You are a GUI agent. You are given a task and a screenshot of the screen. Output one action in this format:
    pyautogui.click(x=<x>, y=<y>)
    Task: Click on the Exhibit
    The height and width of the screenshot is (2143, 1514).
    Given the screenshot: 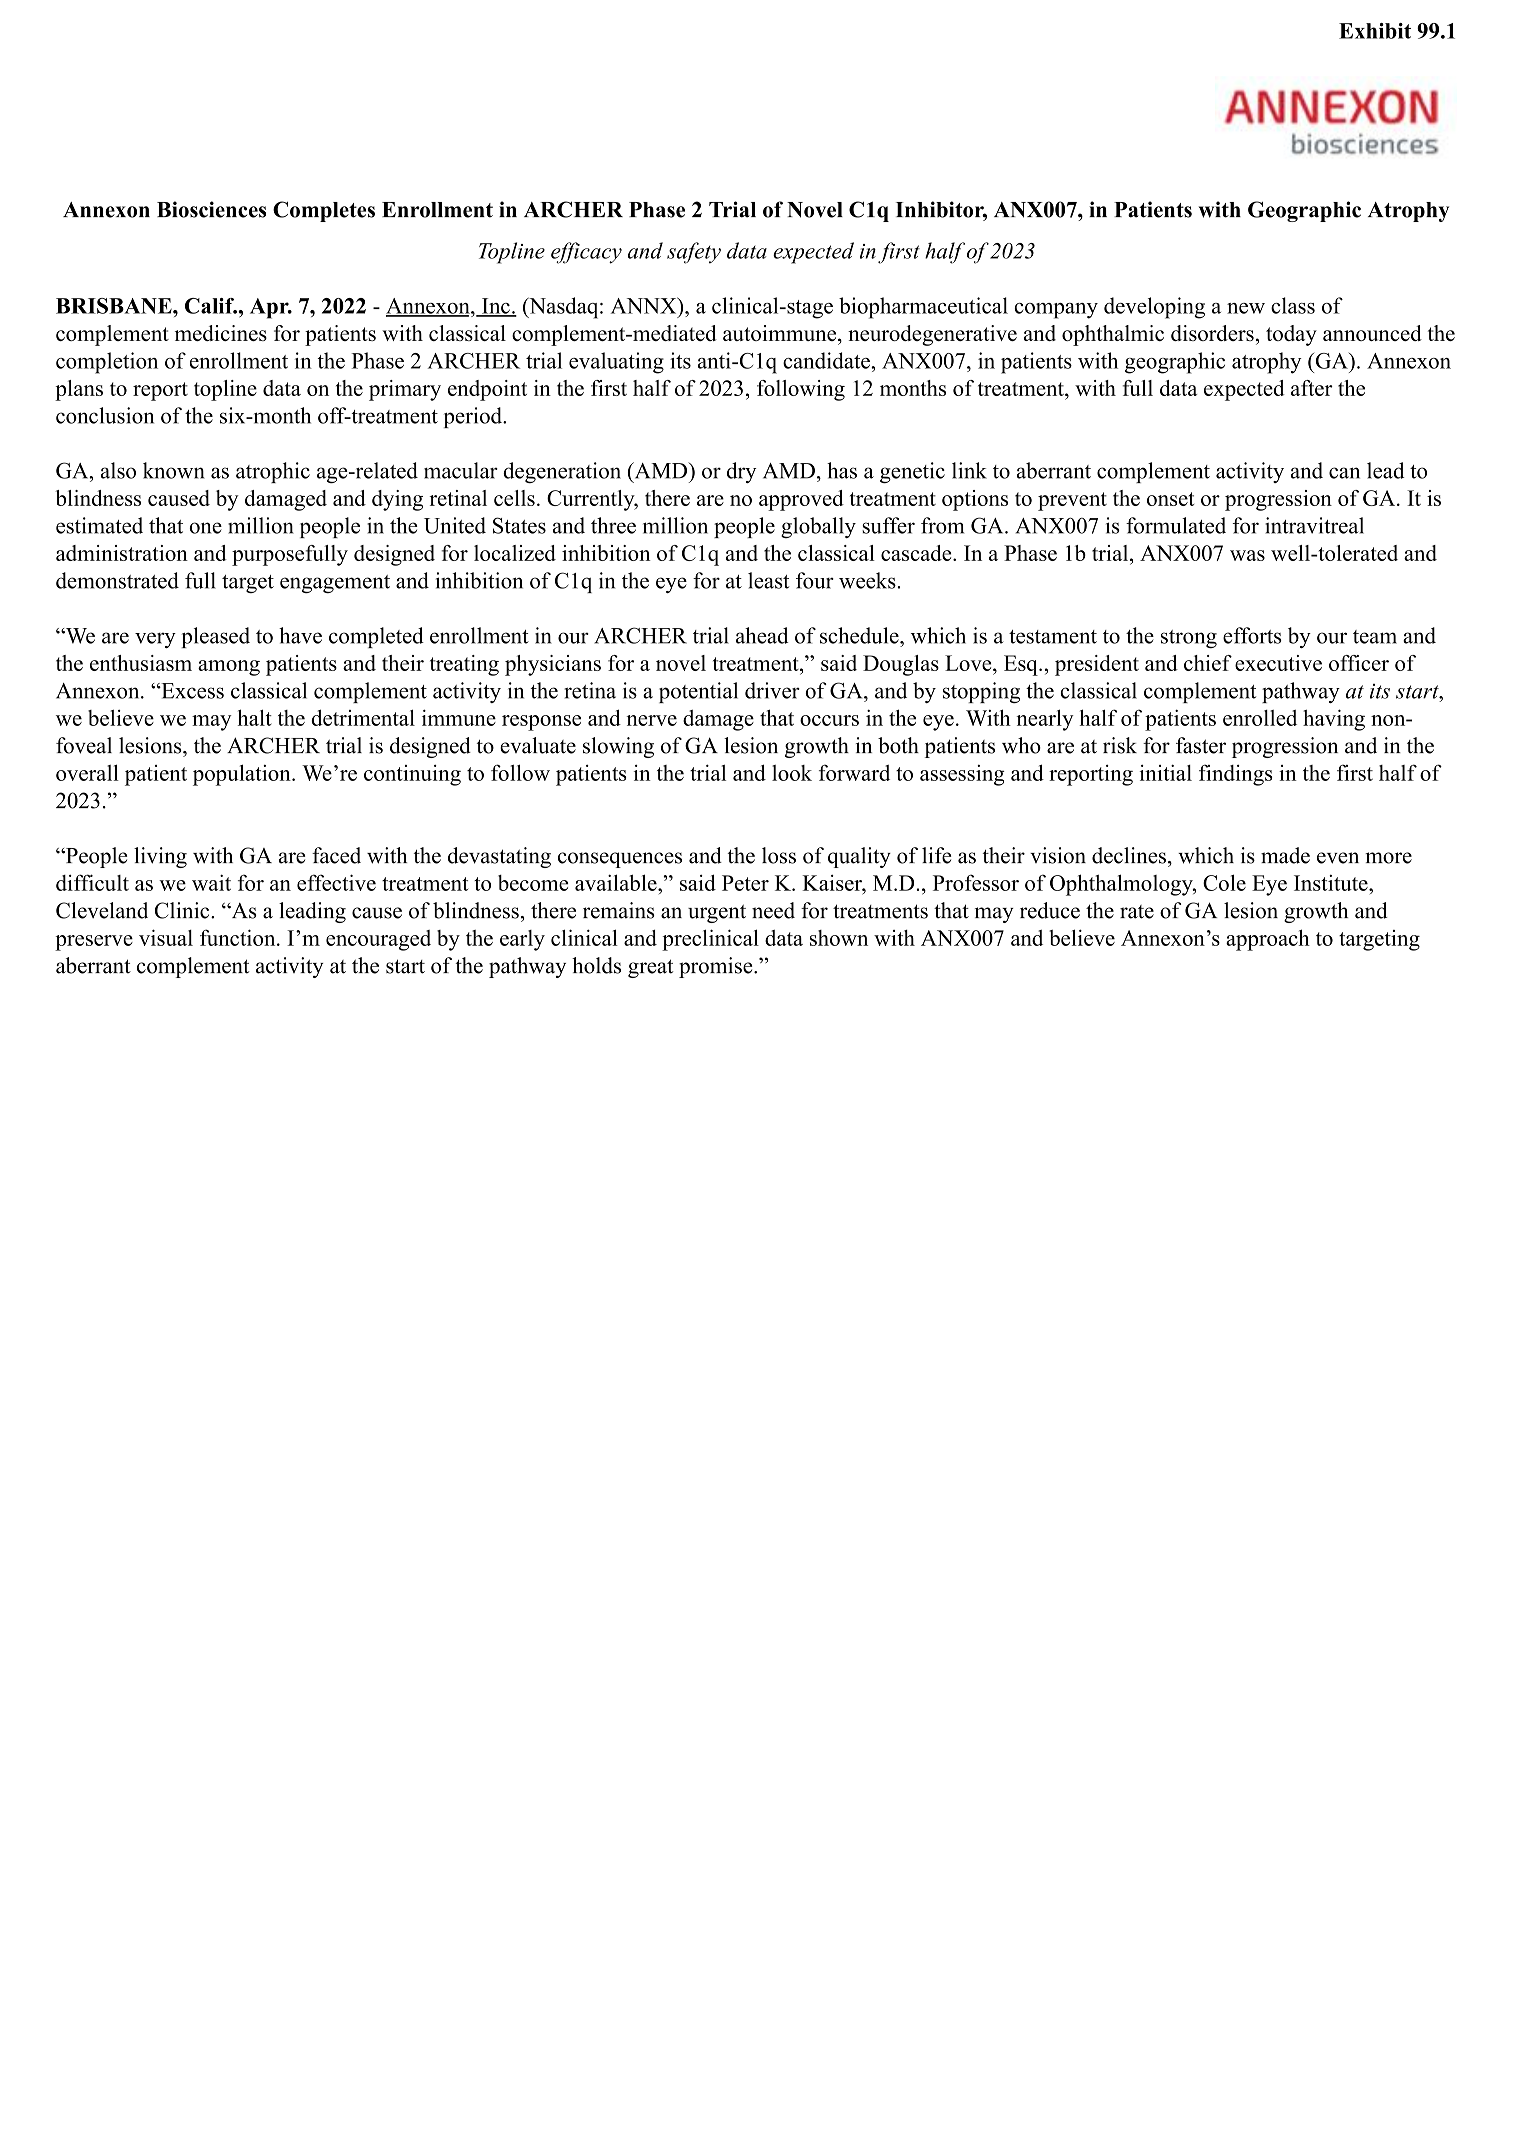 What is the action you would take?
    pyautogui.click(x=1375, y=31)
